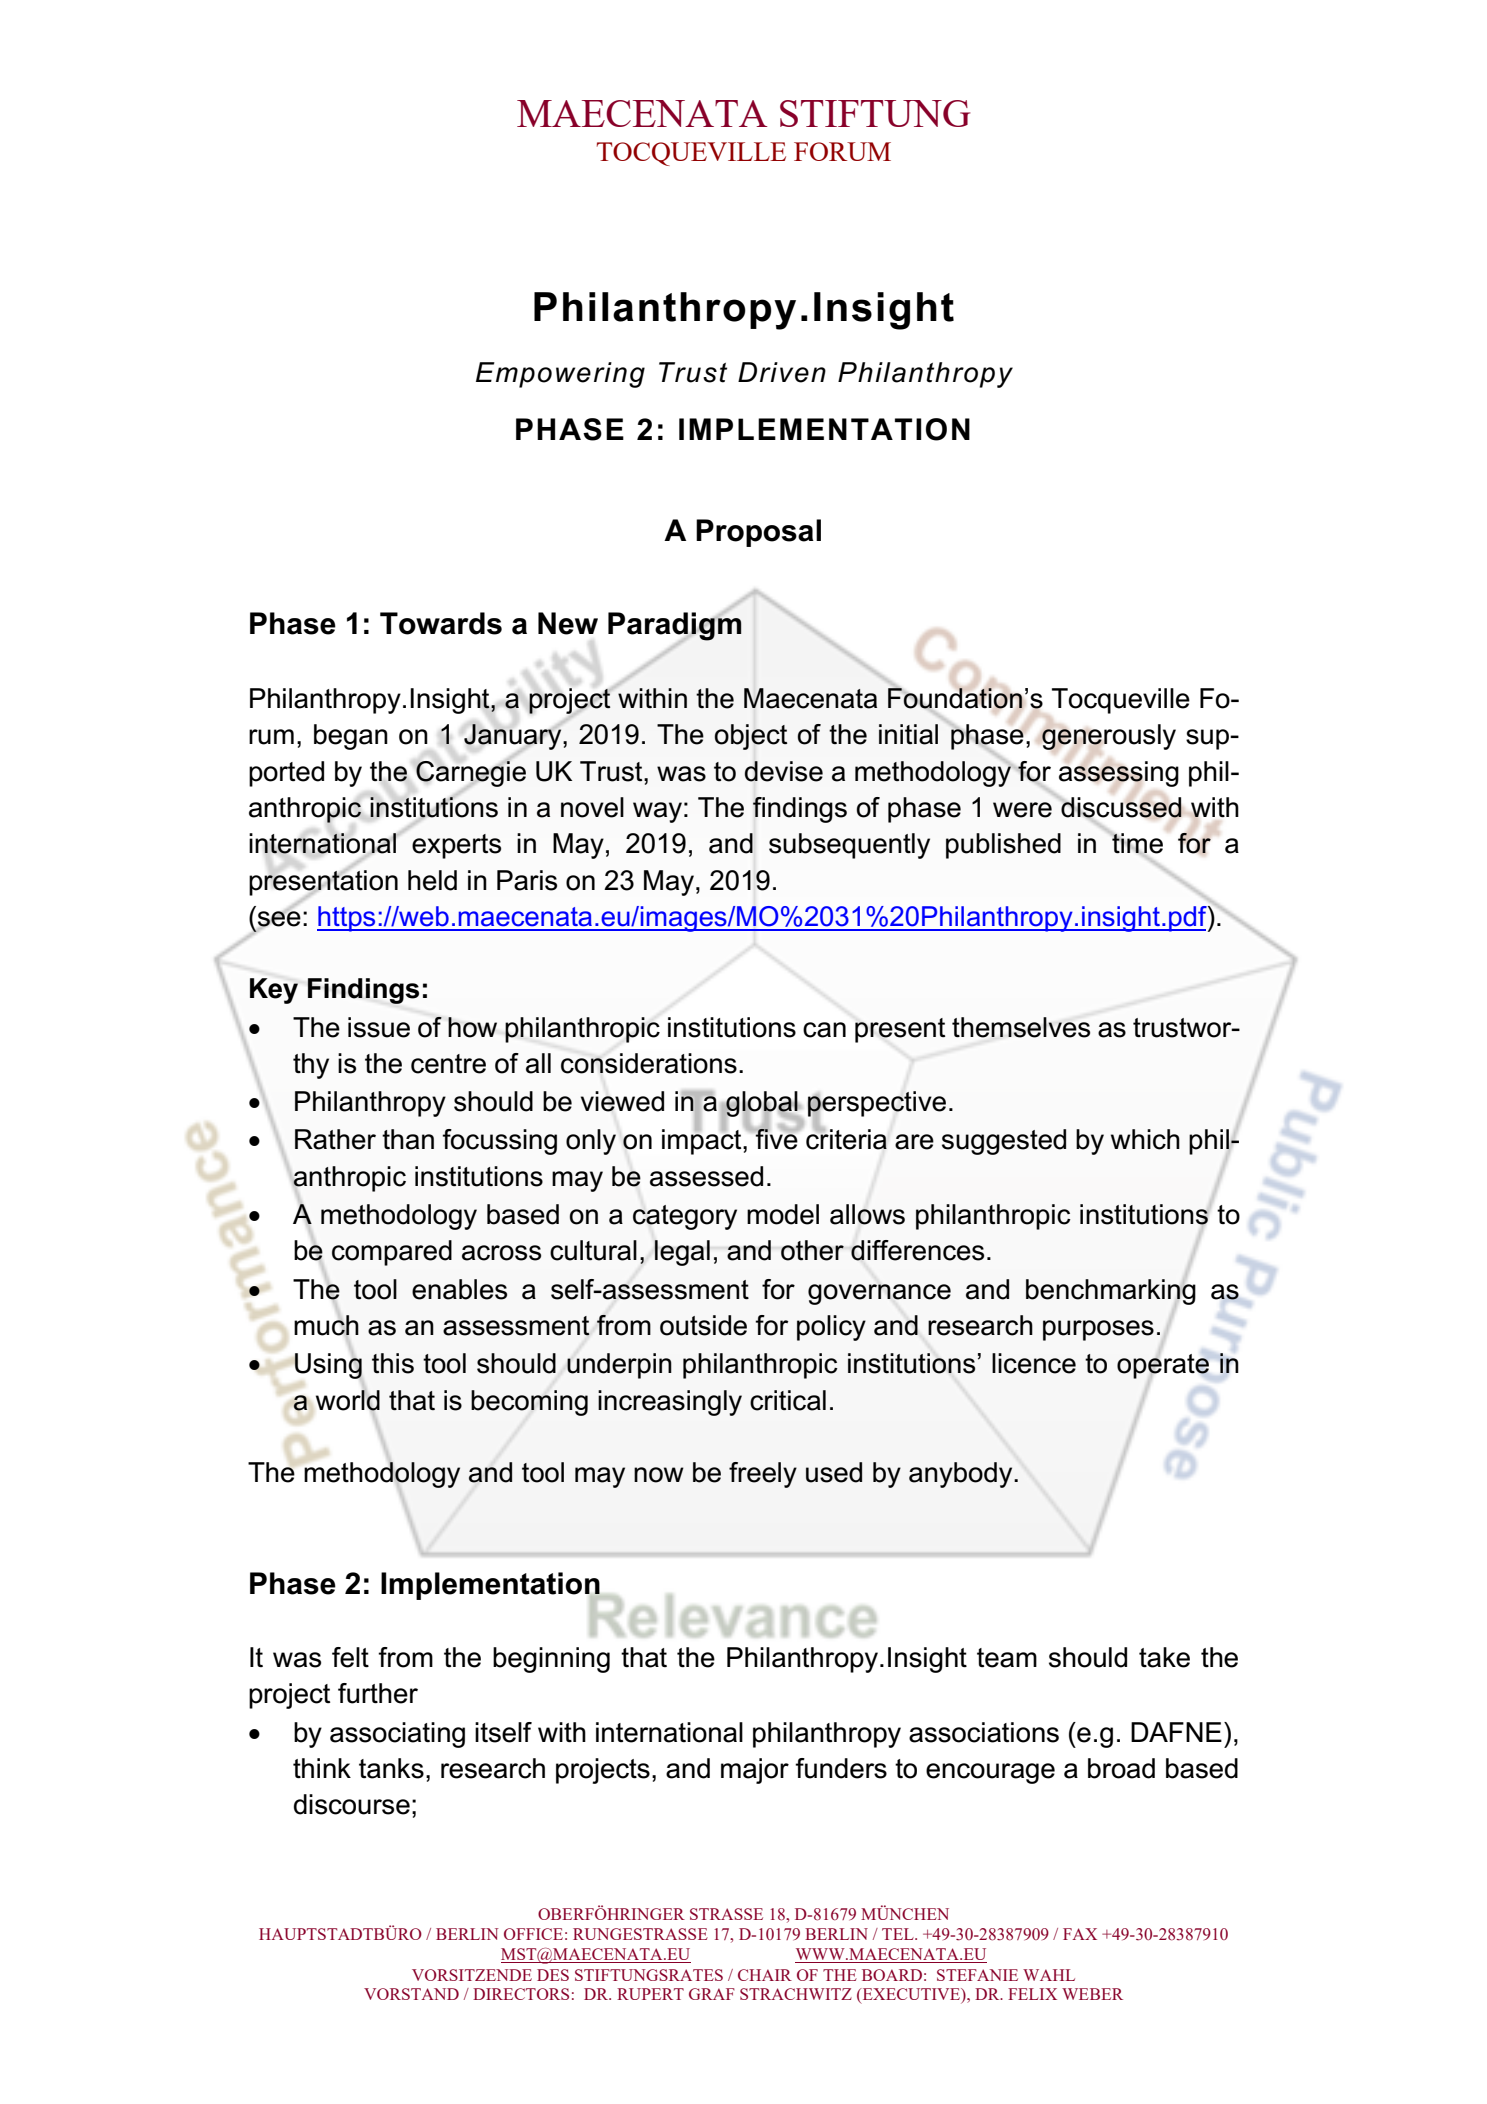  Describe the element at coordinates (703, 1141) in the document. I see `impact` at that location.
